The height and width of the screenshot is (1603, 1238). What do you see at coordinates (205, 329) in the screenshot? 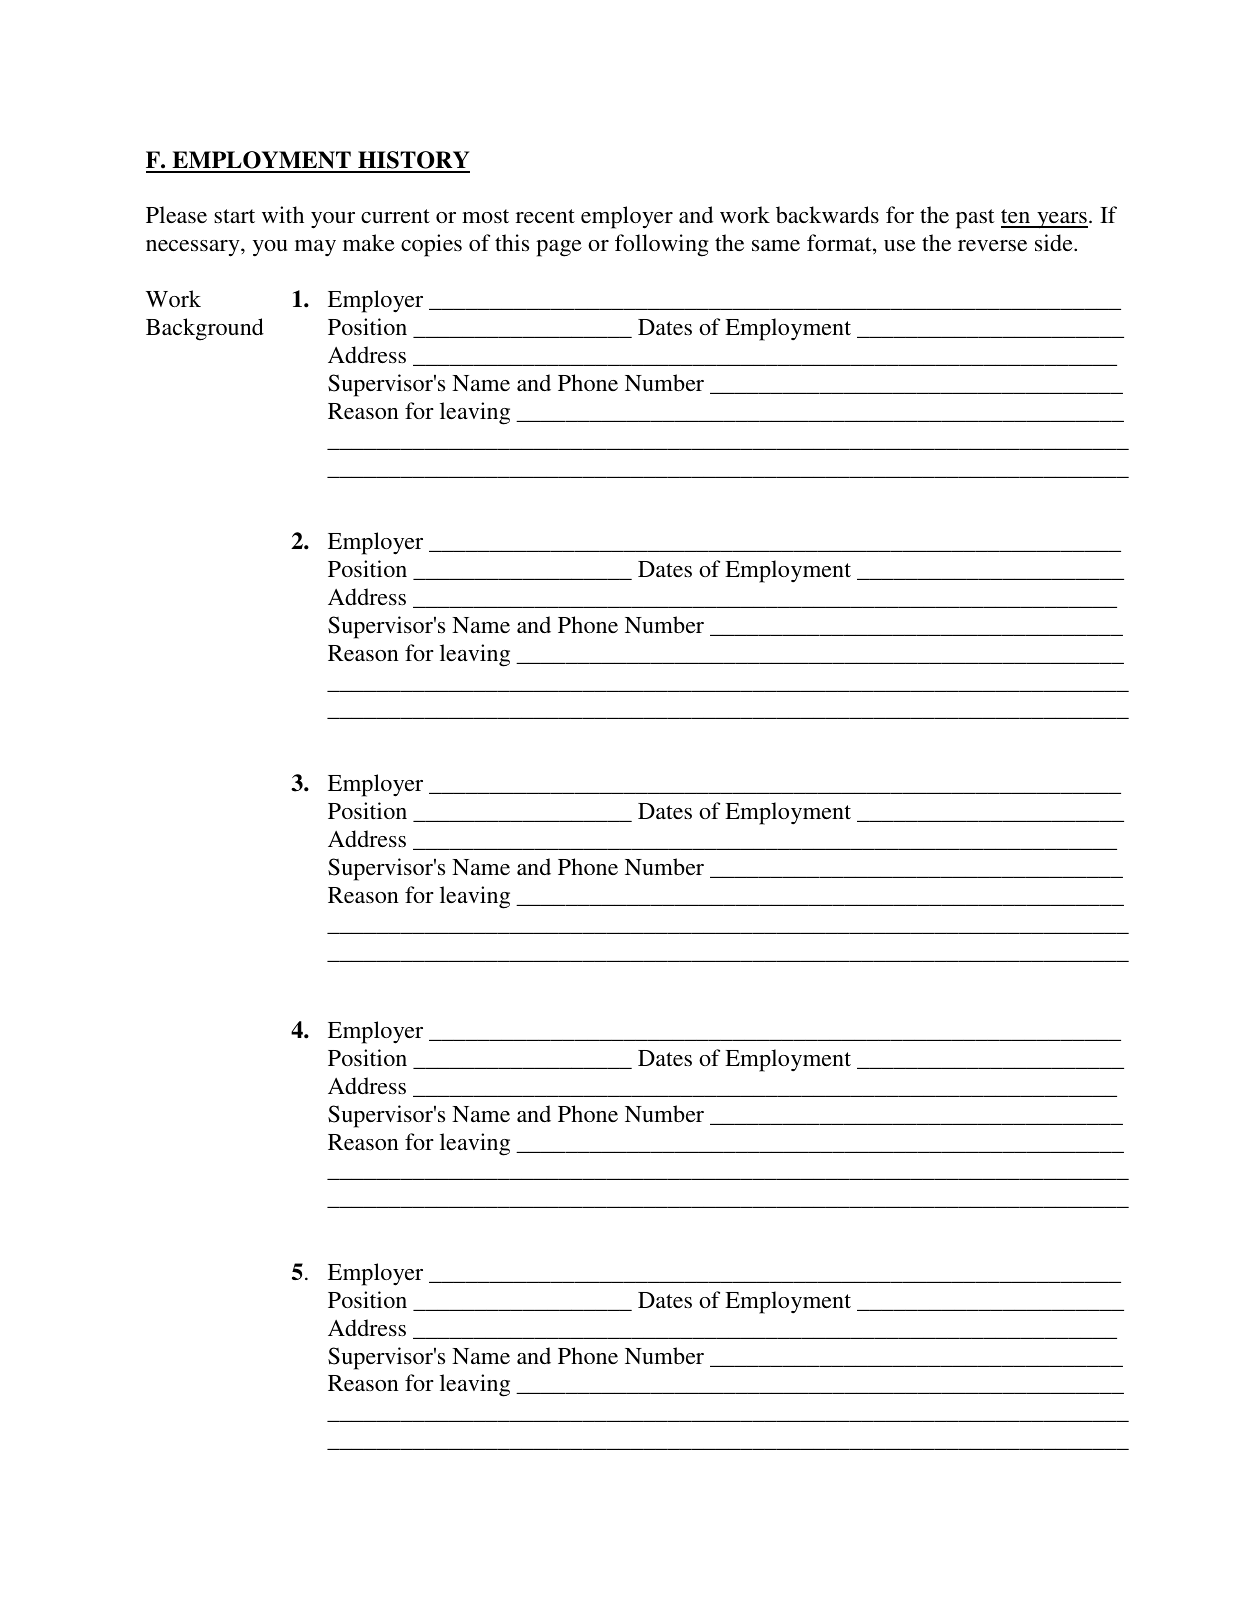
I see `Background` at bounding box center [205, 329].
